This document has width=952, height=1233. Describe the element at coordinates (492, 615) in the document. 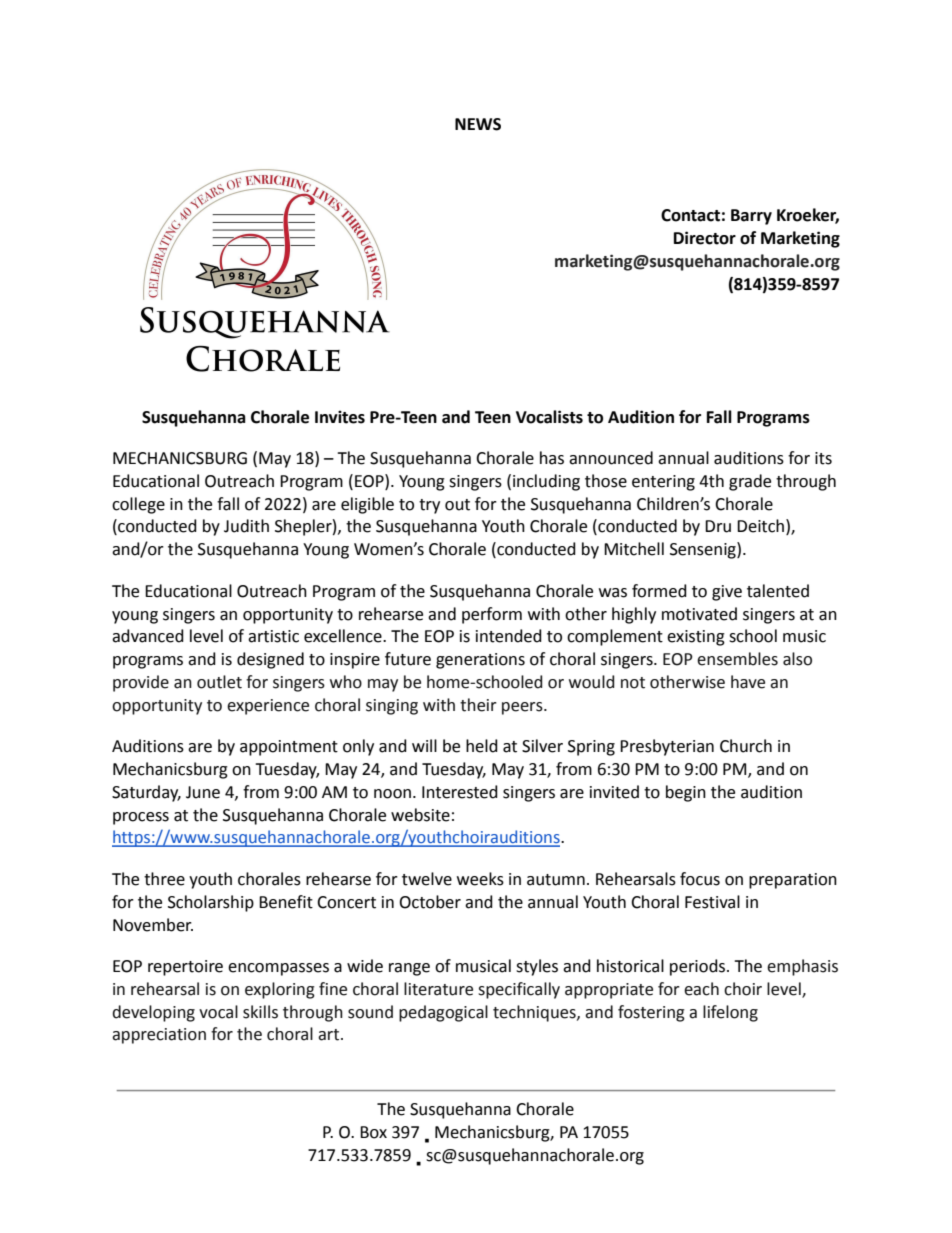

I see `perform` at that location.
